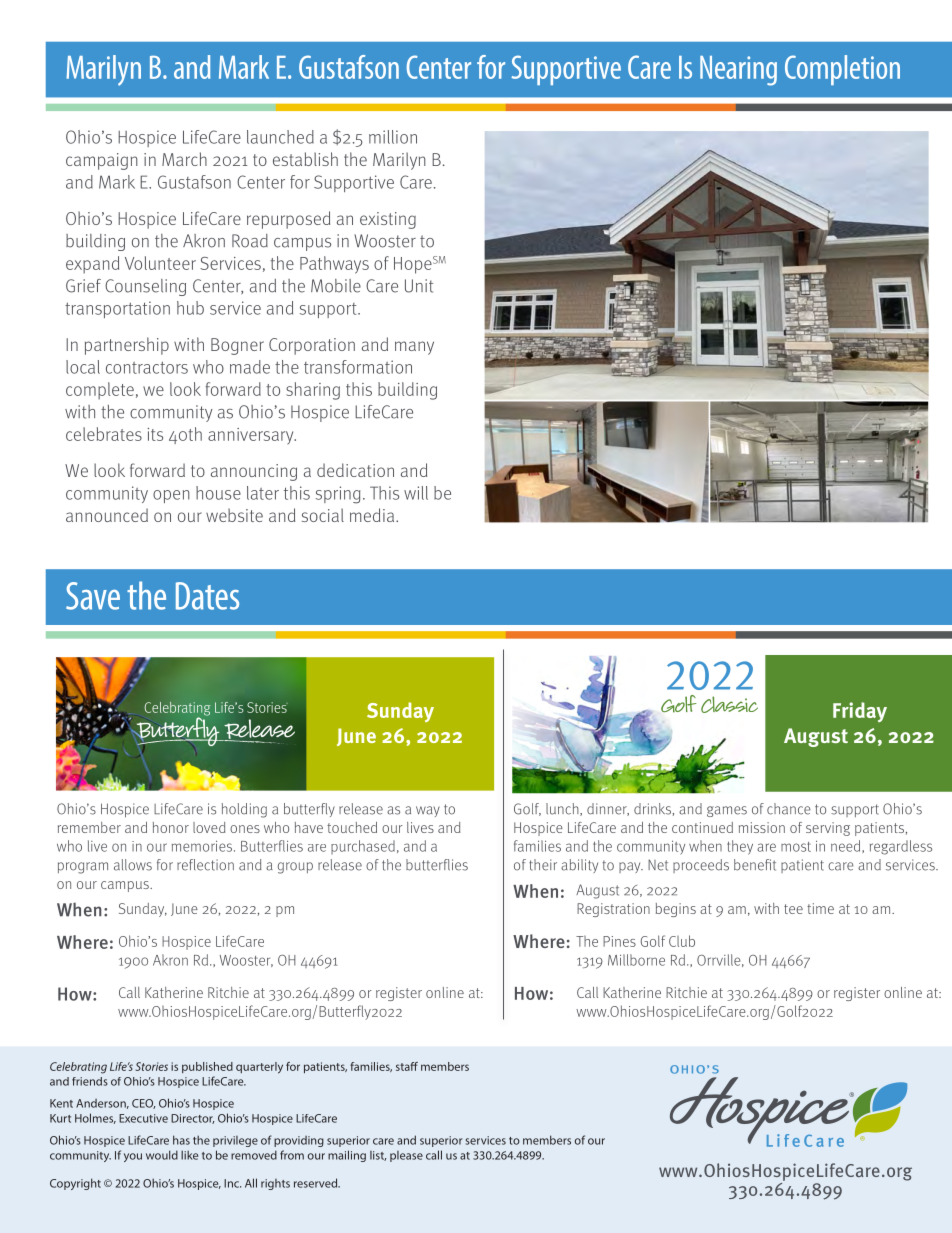 Image resolution: width=952 pixels, height=1233 pixels. I want to click on their, so click(543, 865).
